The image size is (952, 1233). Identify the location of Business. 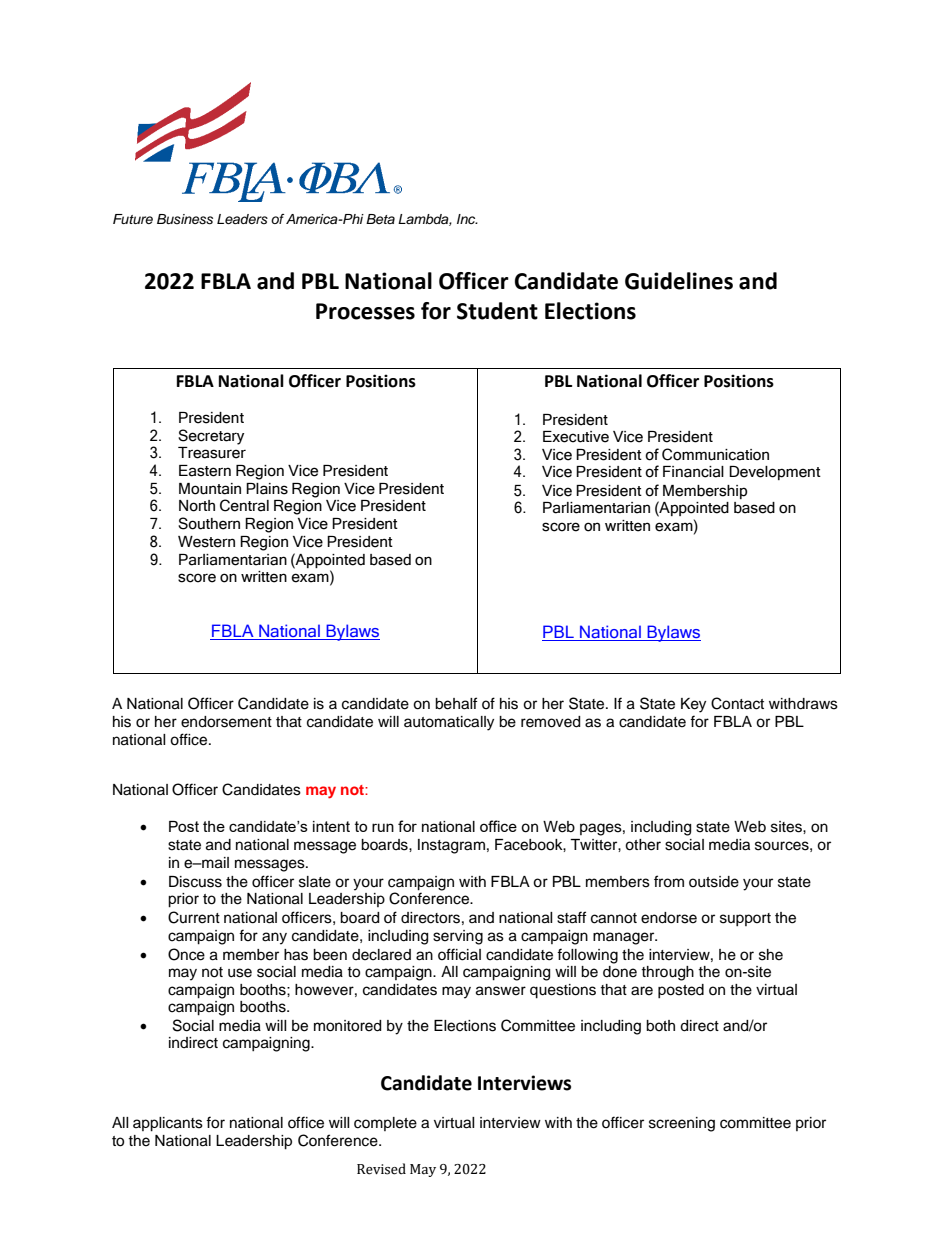
(185, 219).
